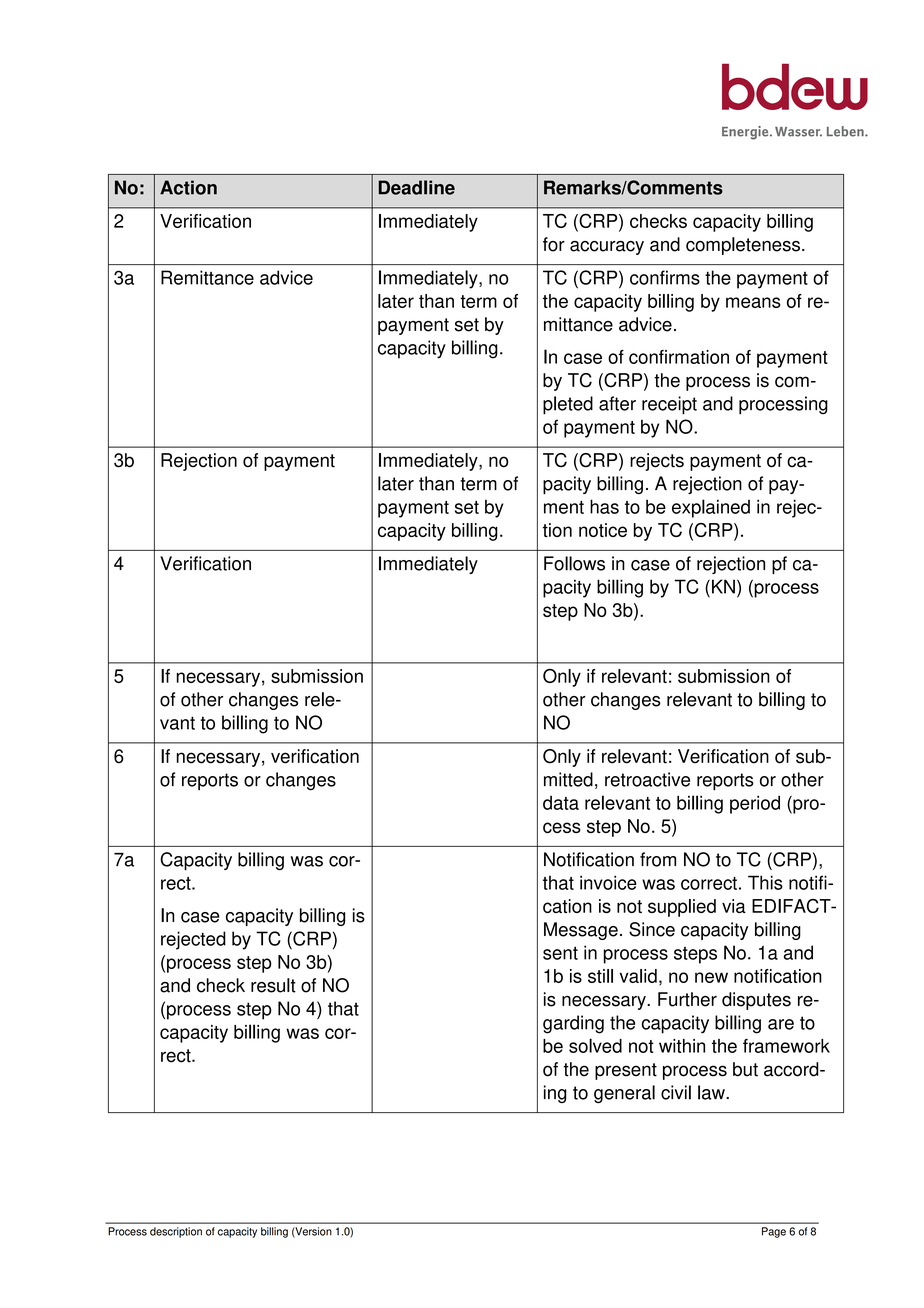 The width and height of the screenshot is (924, 1308). What do you see at coordinates (743, 246) in the screenshot?
I see `completeness` at bounding box center [743, 246].
